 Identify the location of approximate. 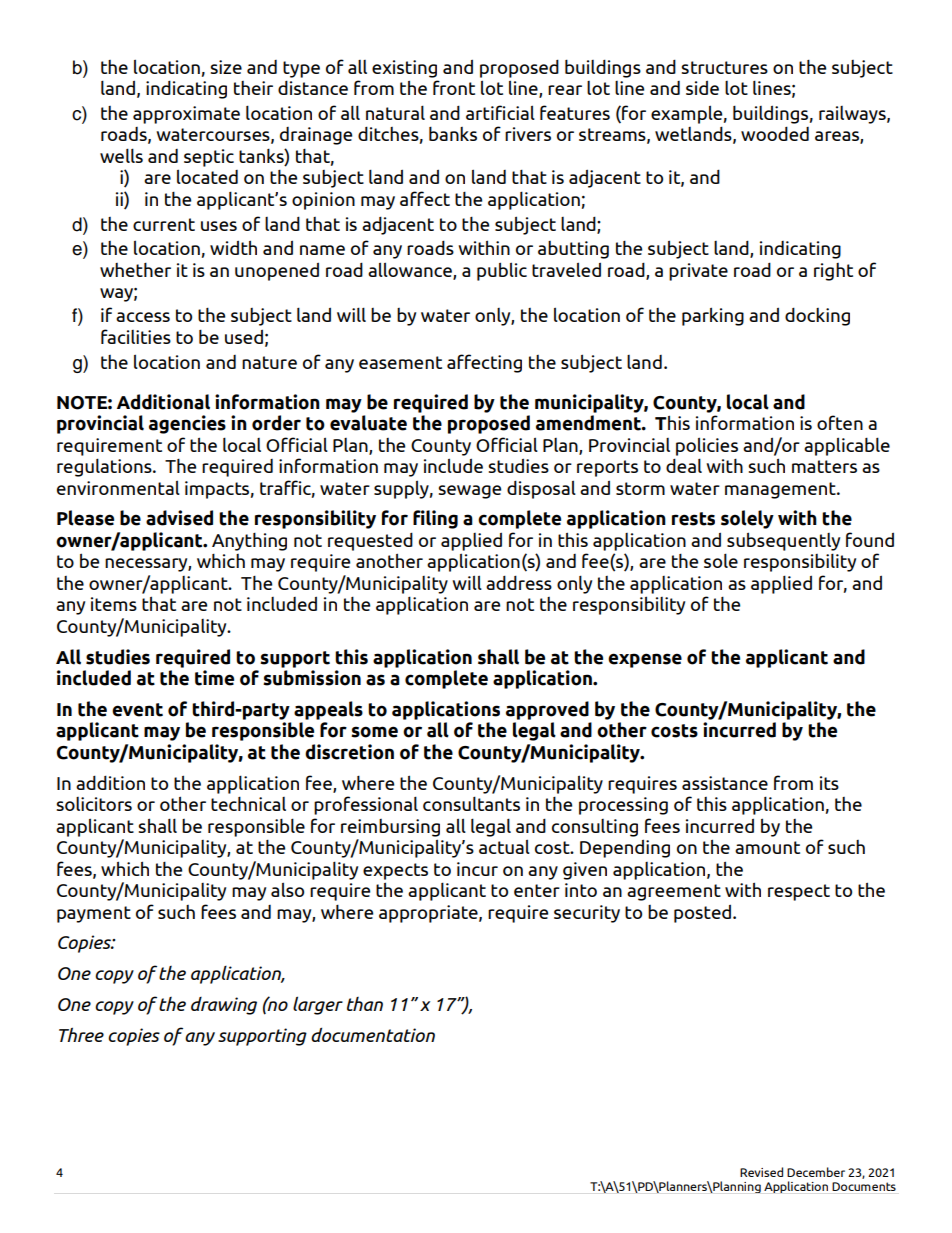
(186, 115).
